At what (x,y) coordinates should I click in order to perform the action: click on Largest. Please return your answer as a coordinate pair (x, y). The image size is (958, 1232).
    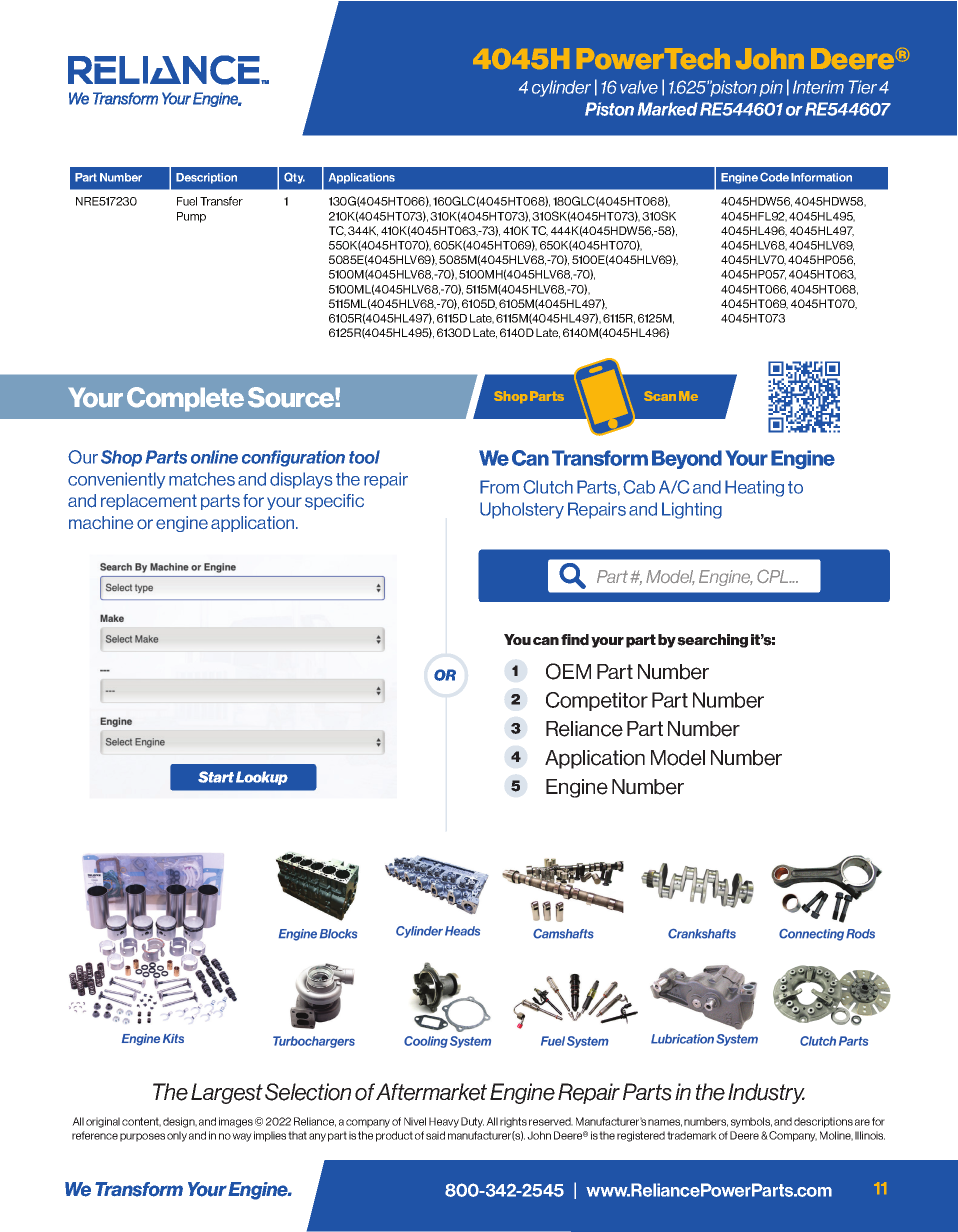
    Looking at the image, I should click on (227, 1093).
